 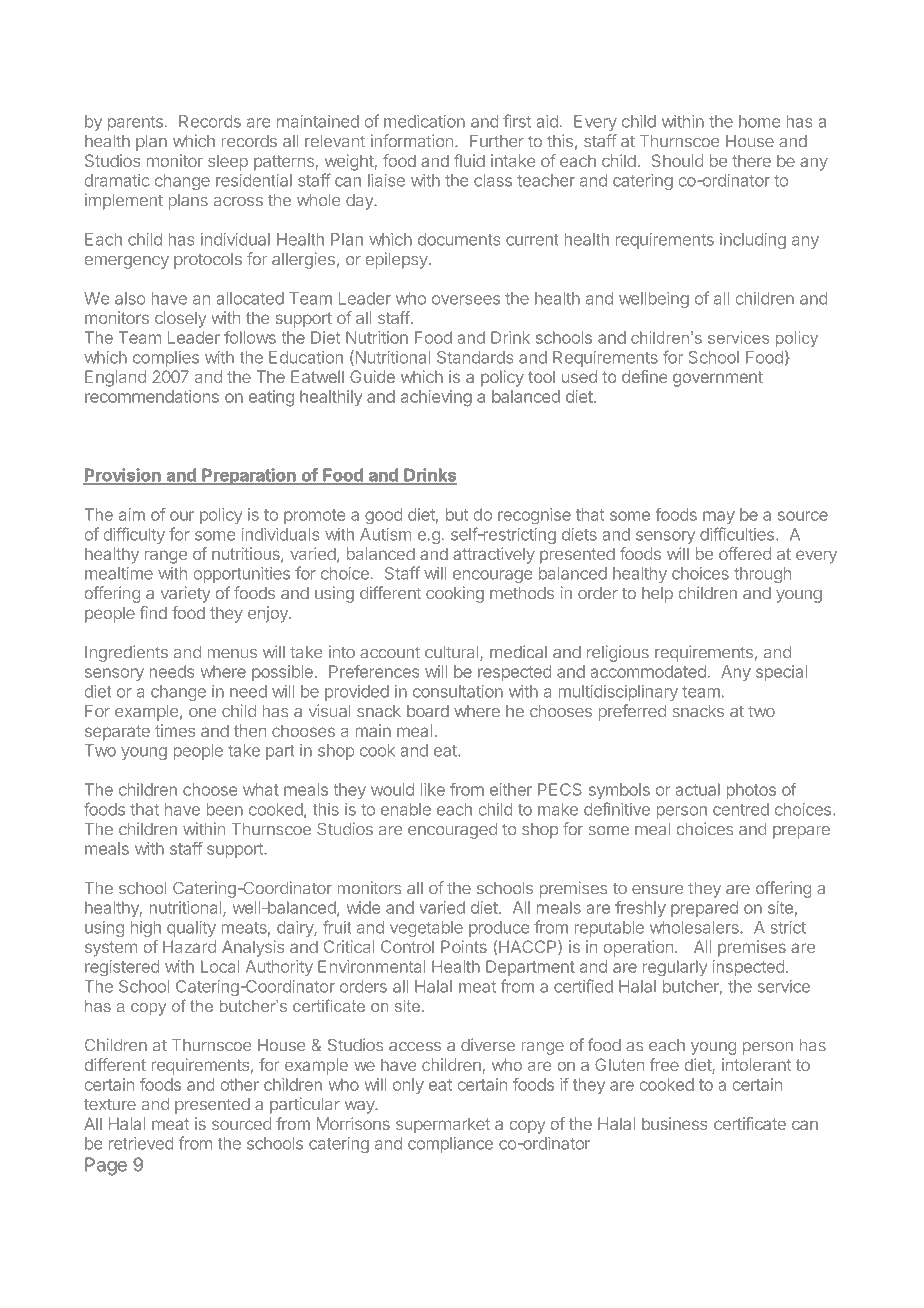 I want to click on been, so click(x=224, y=809).
